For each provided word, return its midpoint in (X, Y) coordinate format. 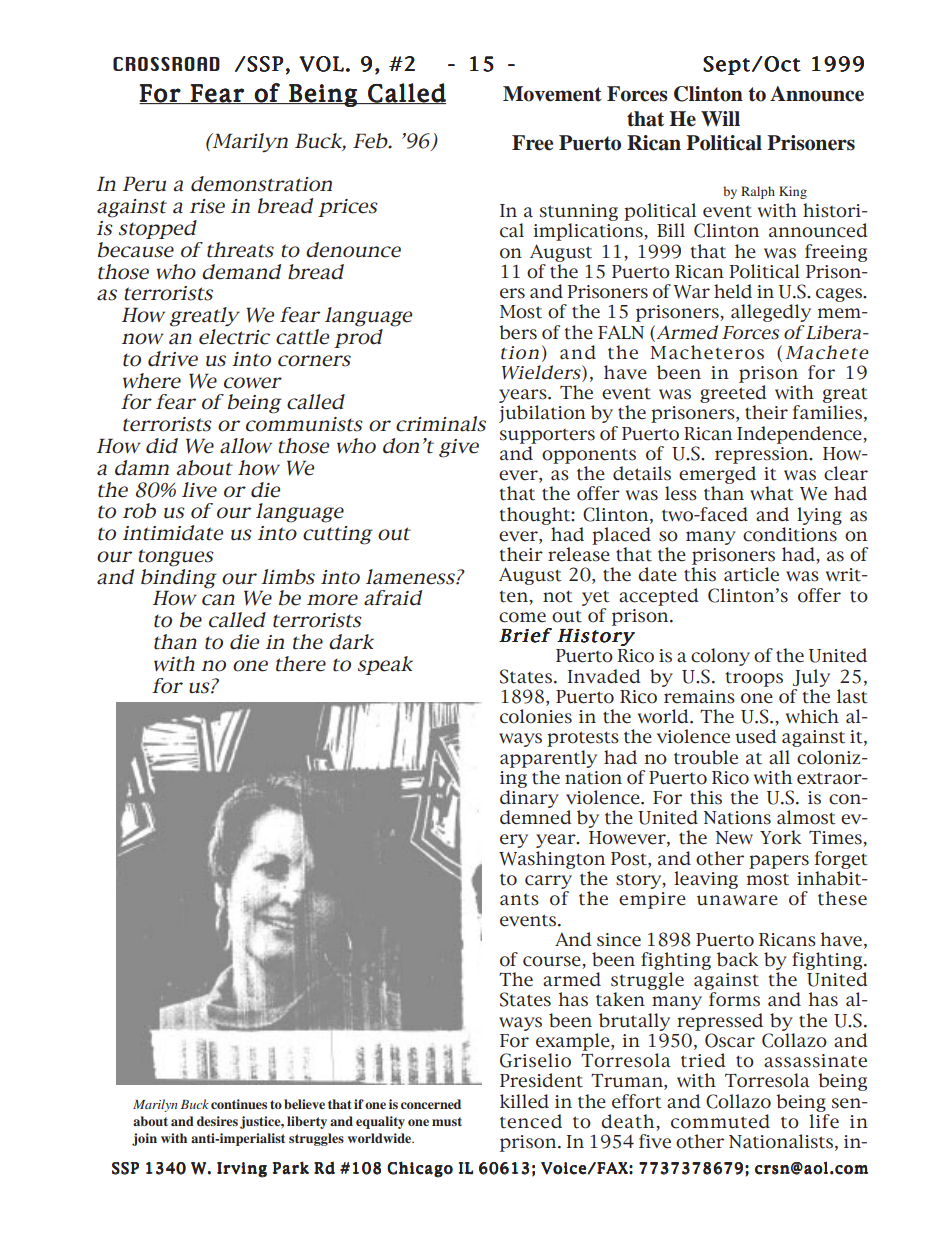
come (522, 617)
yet (596, 598)
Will (720, 118)
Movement (552, 94)
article (751, 574)
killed (524, 1101)
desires (217, 1121)
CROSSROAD (166, 64)
